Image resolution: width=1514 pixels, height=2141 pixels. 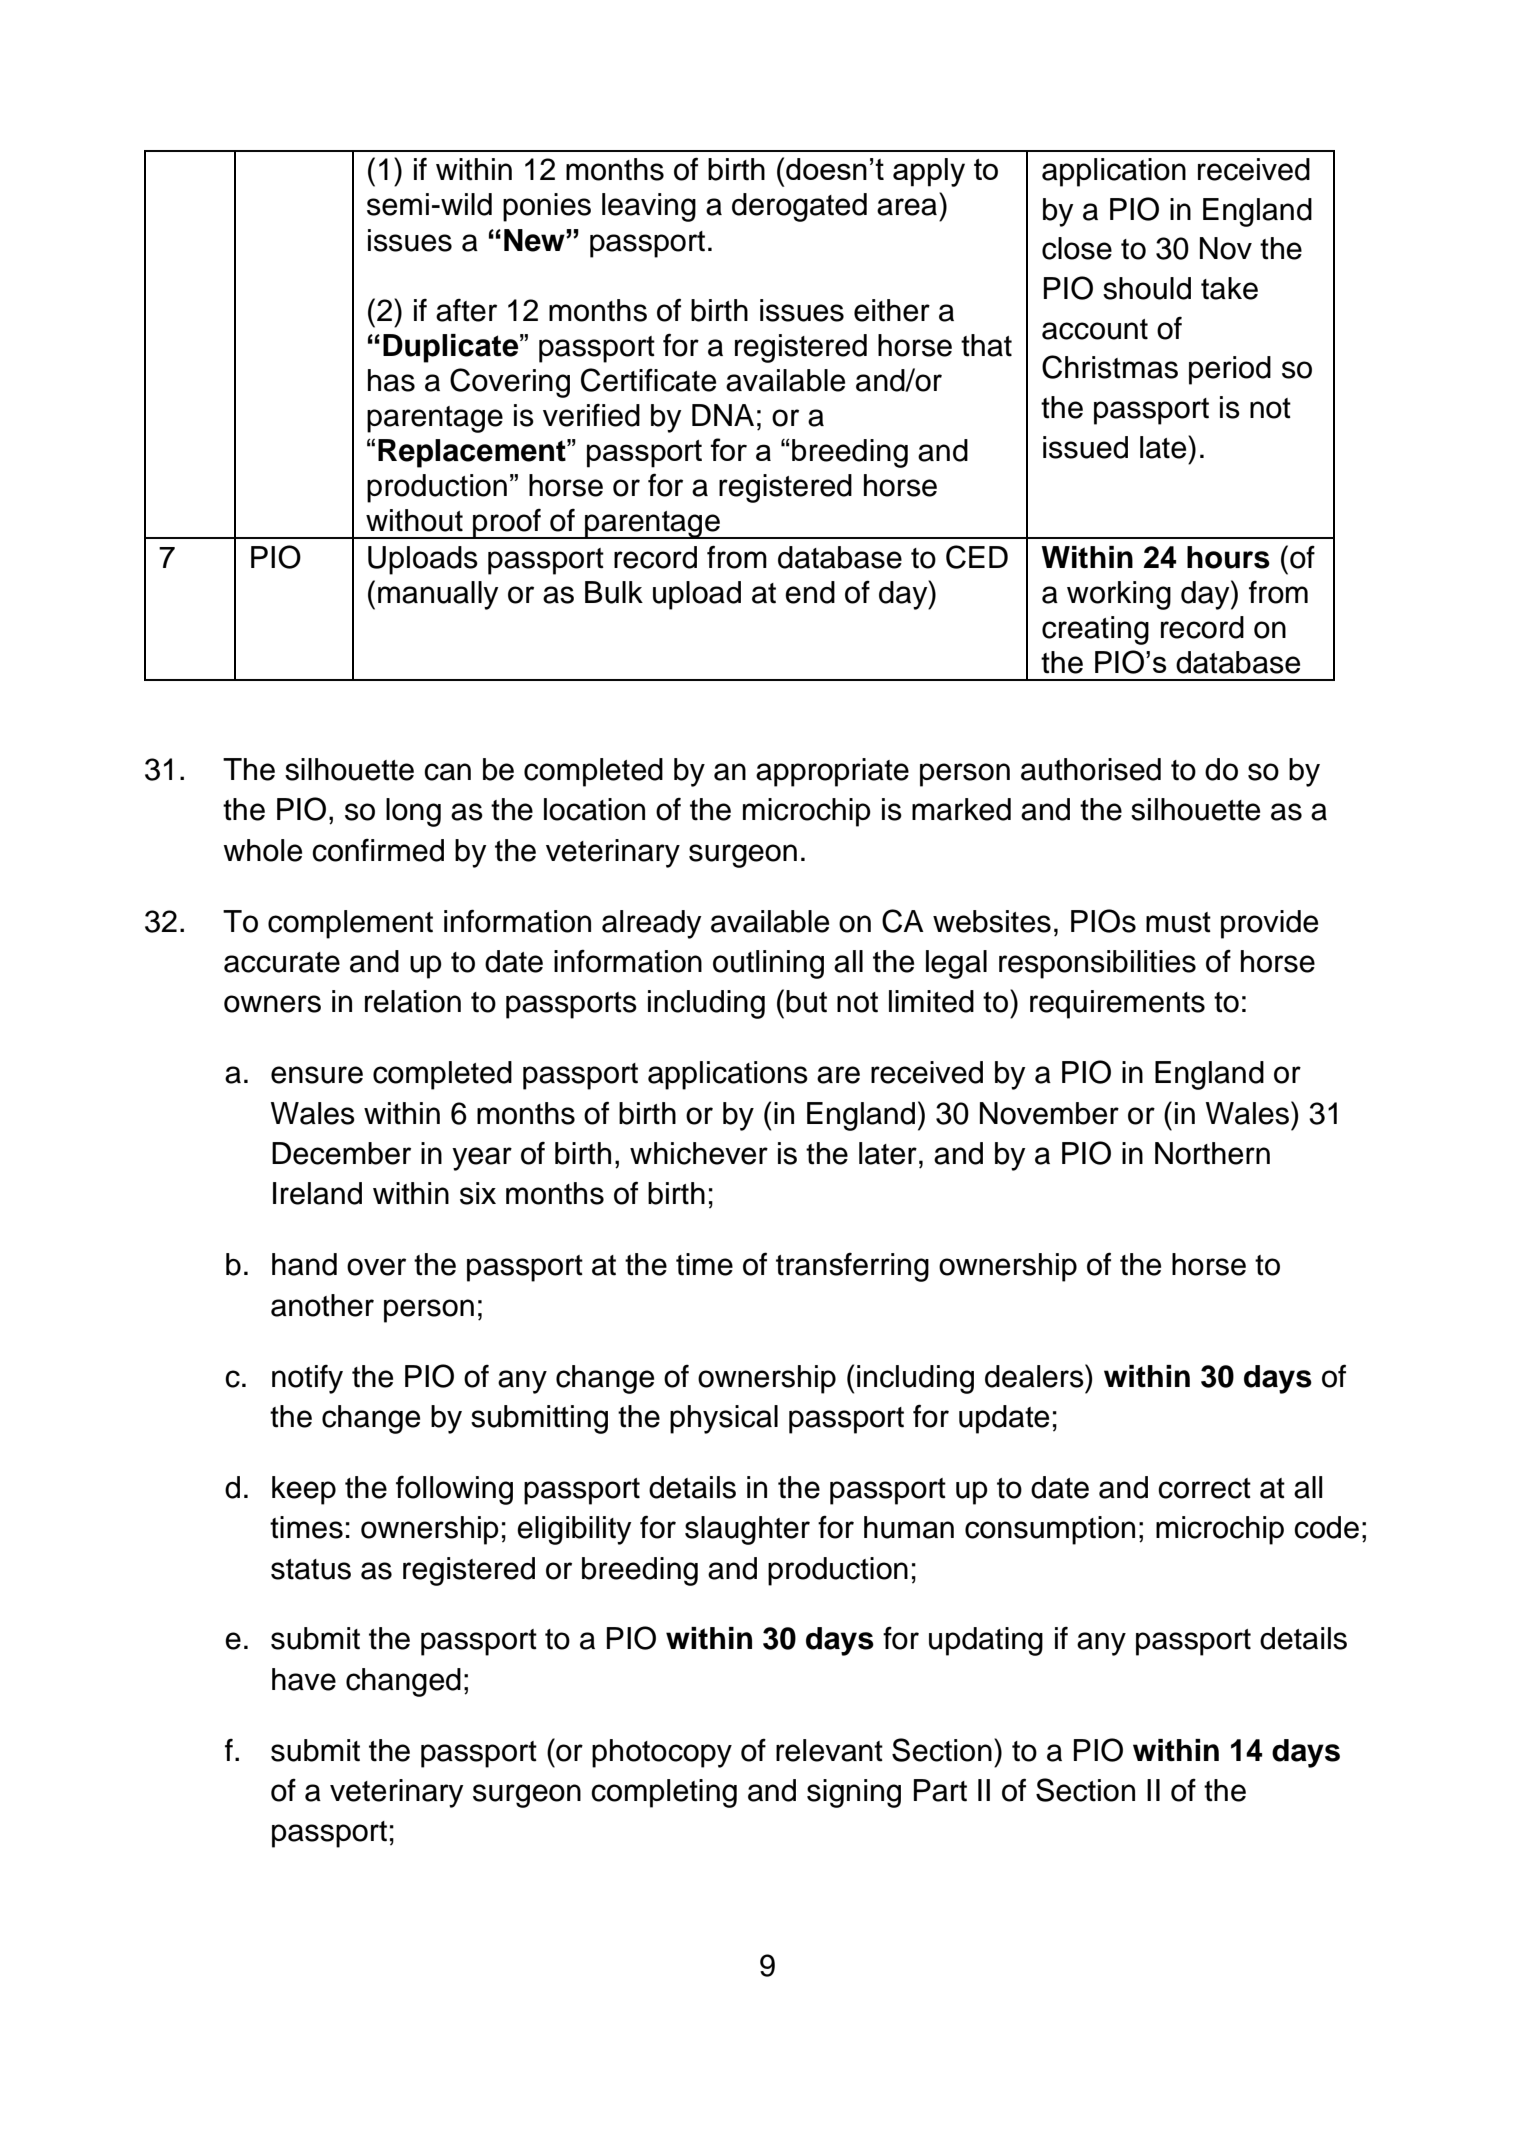 I want to click on Northern, so click(x=1212, y=1153).
